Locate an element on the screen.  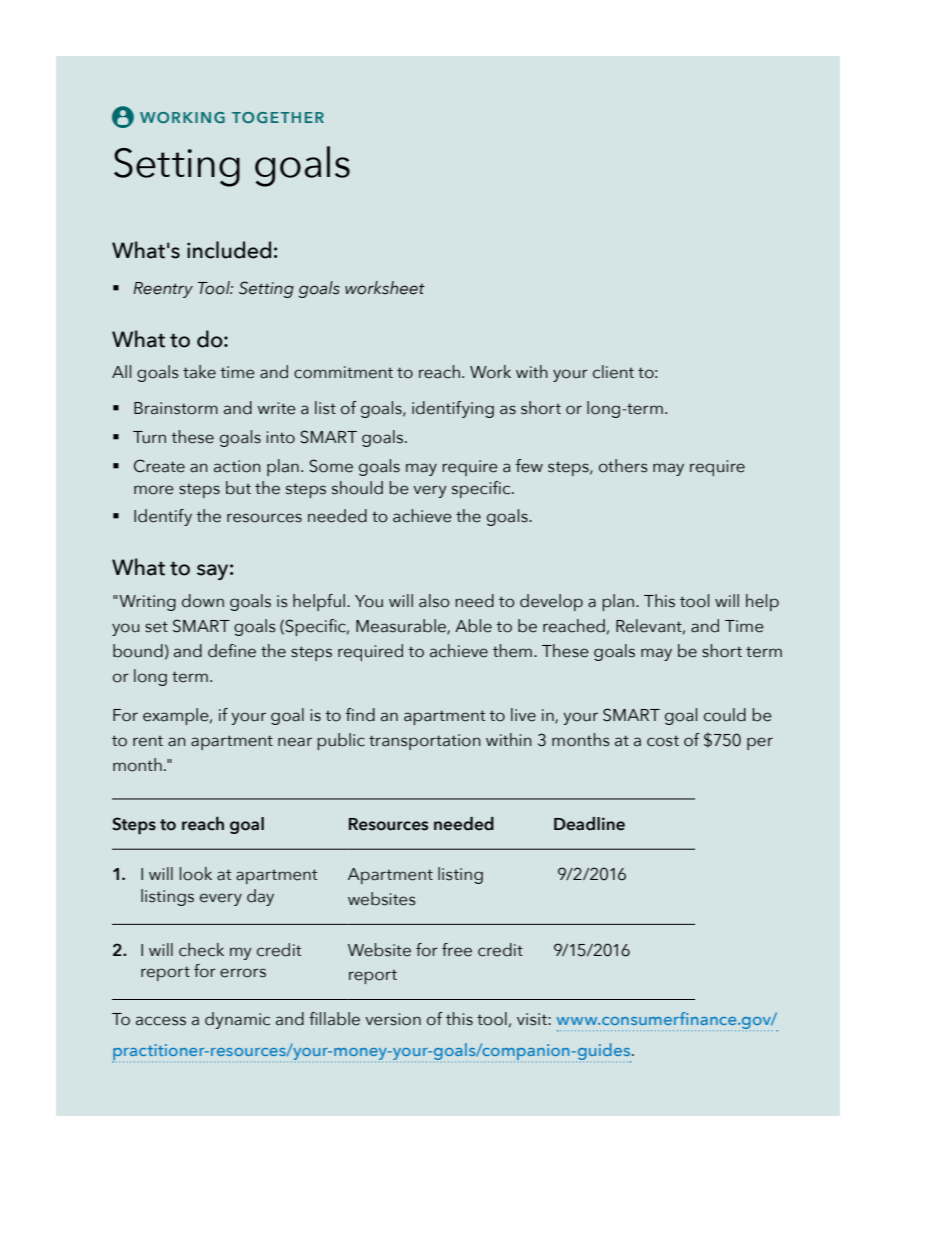
version is located at coordinates (393, 1019).
